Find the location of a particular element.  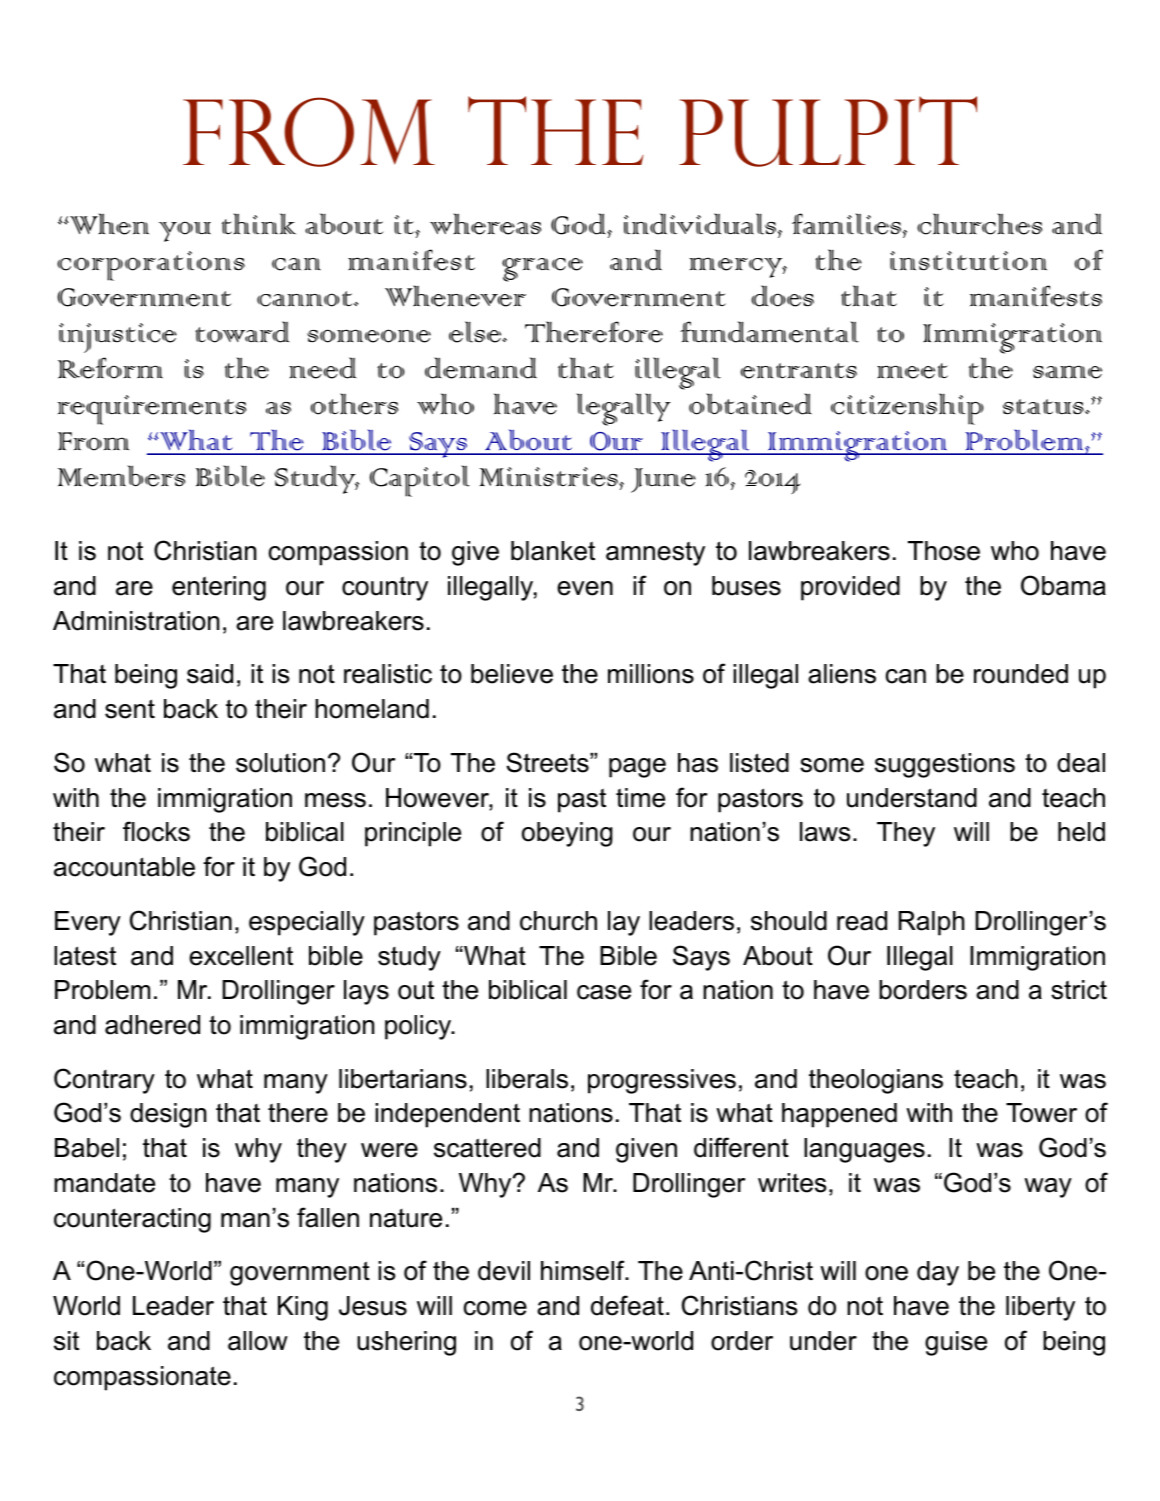

page is located at coordinates (637, 768).
